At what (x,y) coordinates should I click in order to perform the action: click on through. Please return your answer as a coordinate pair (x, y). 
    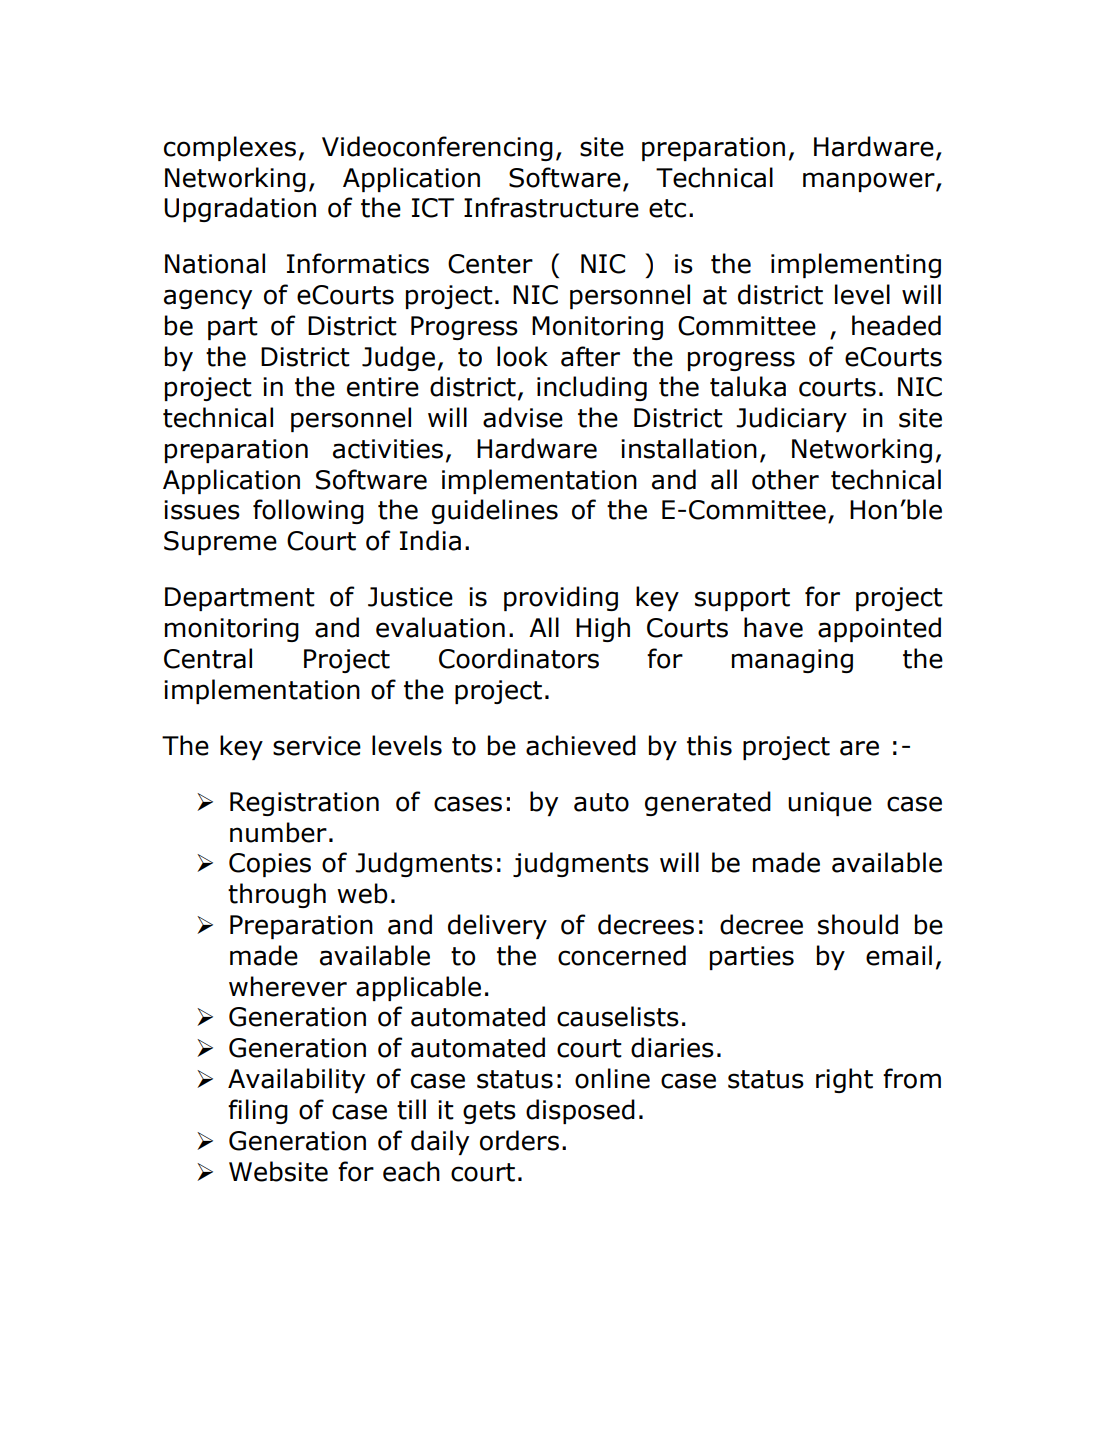
    Looking at the image, I should click on (277, 895).
